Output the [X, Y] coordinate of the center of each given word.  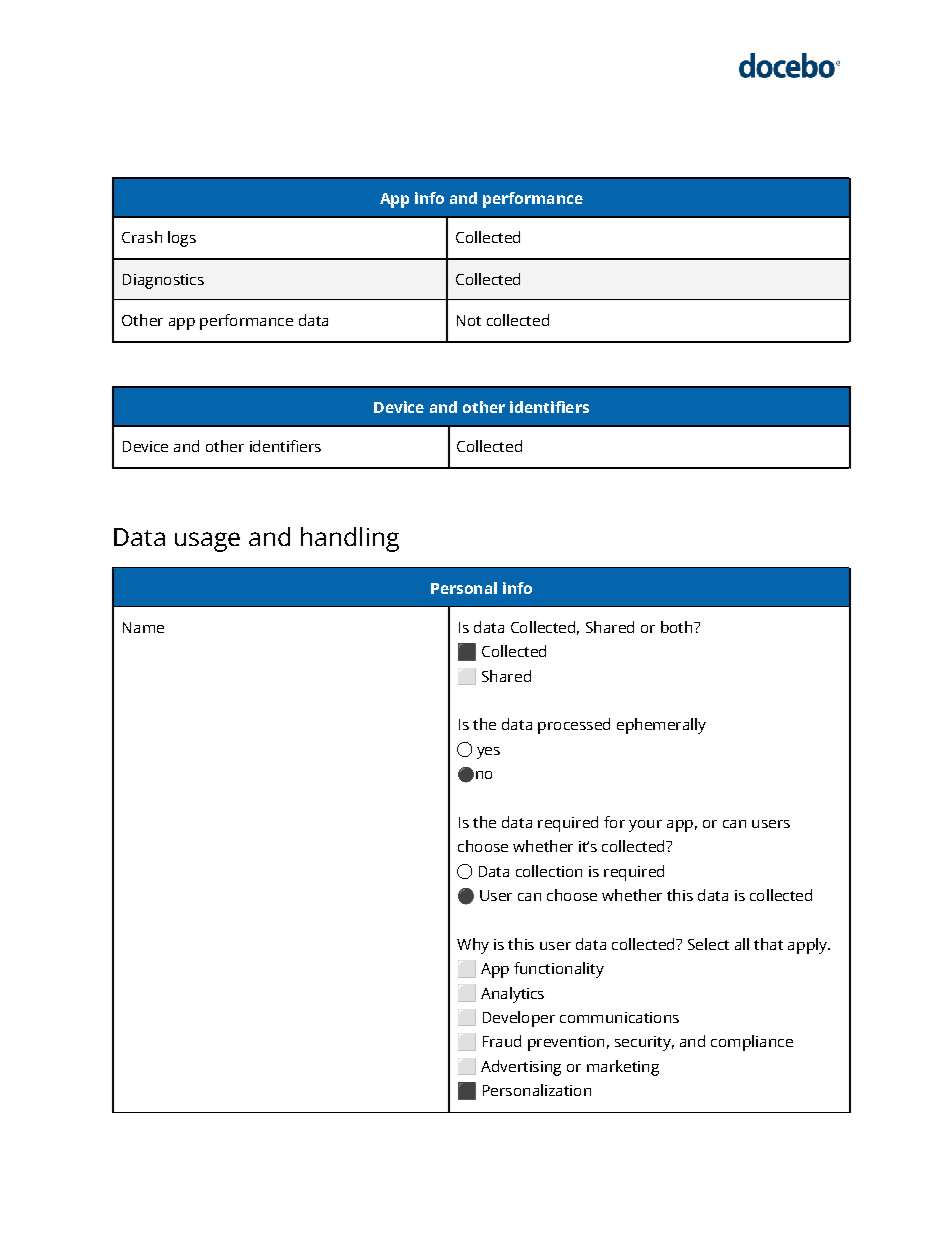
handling [350, 539]
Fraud [502, 1041]
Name [143, 627]
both [678, 627]
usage [207, 542]
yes [488, 753]
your [645, 826]
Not [469, 320]
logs [182, 239]
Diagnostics [163, 281]
